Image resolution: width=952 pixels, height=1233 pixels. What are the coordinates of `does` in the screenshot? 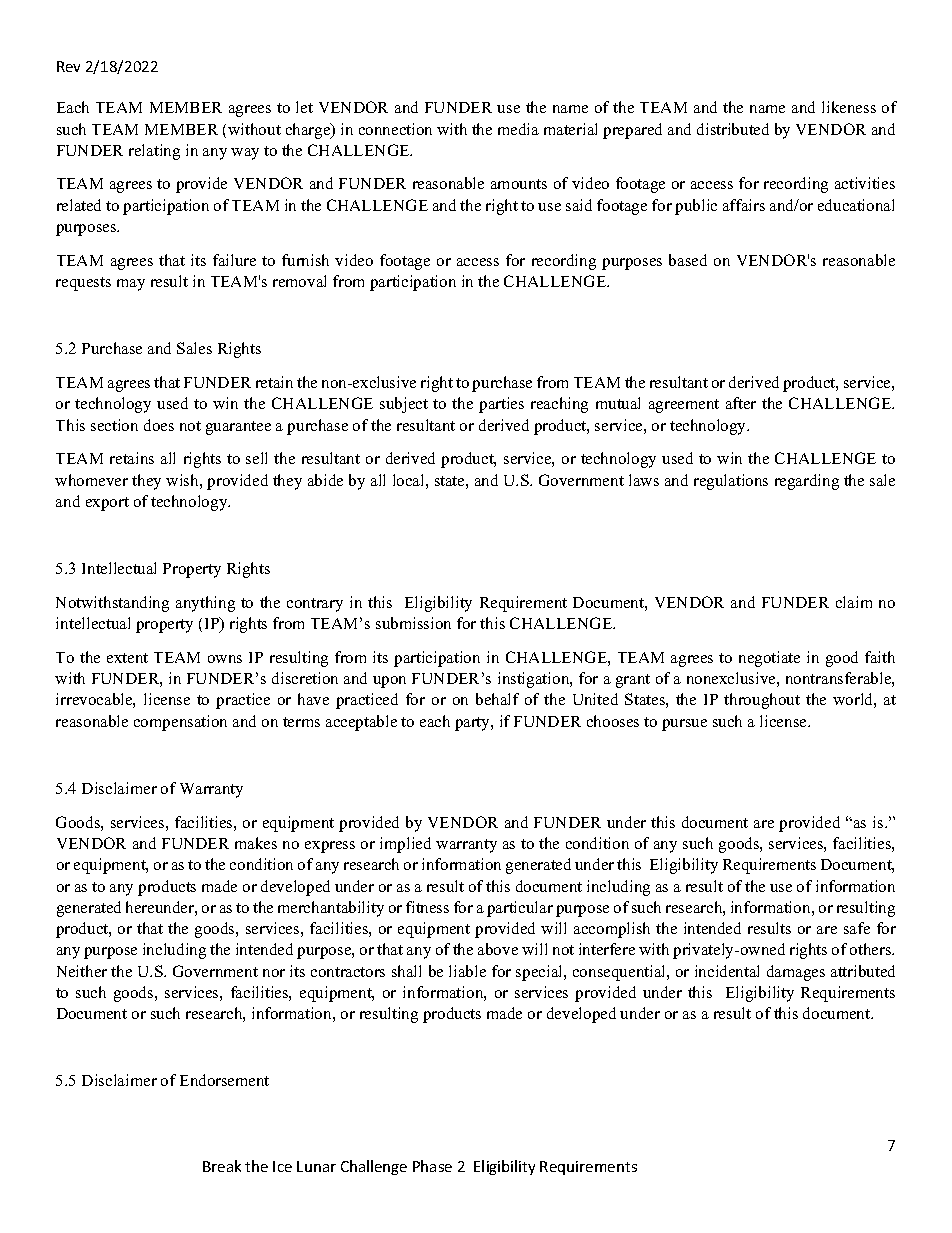 It's located at (159, 425).
